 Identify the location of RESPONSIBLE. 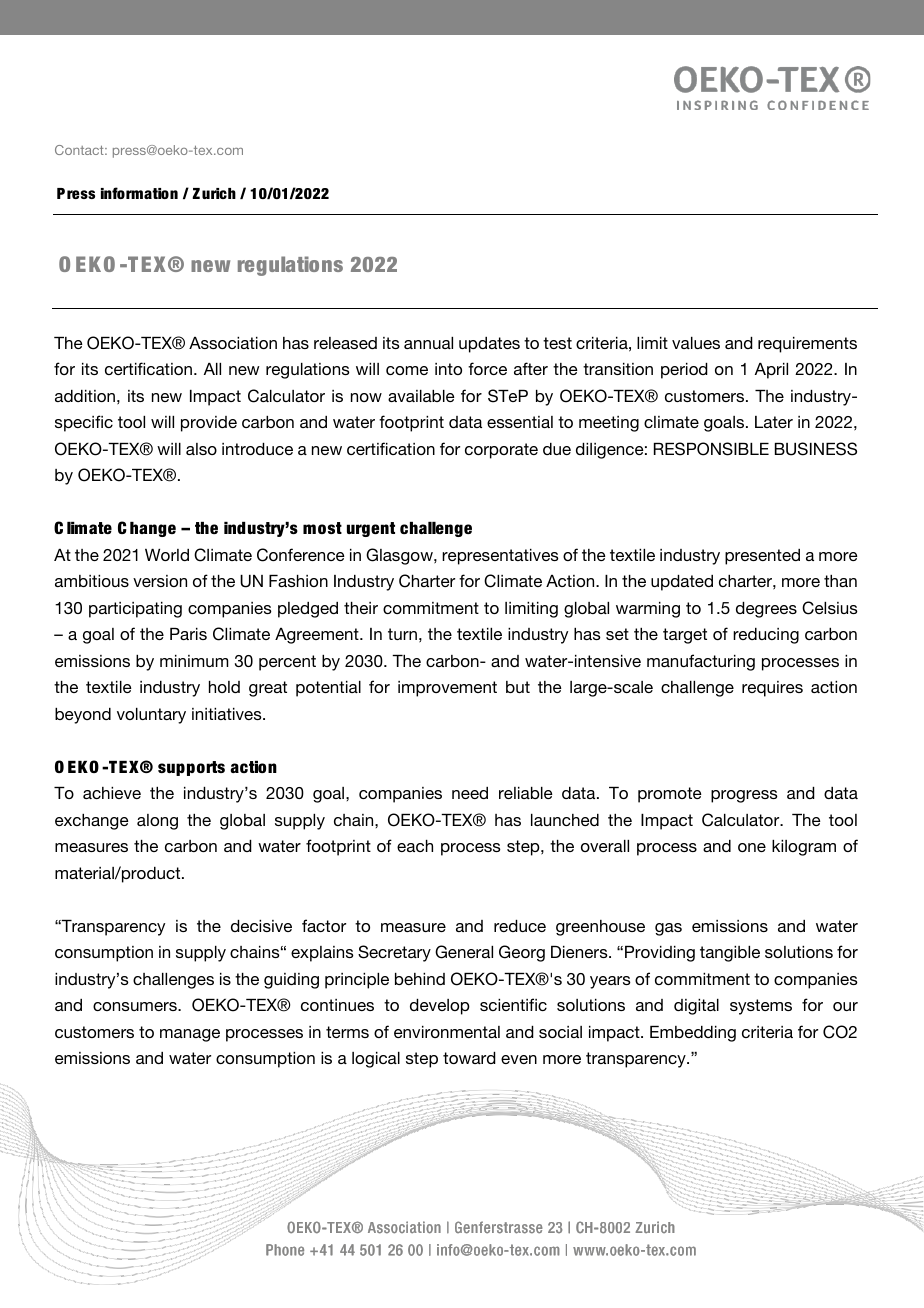
(711, 449).
